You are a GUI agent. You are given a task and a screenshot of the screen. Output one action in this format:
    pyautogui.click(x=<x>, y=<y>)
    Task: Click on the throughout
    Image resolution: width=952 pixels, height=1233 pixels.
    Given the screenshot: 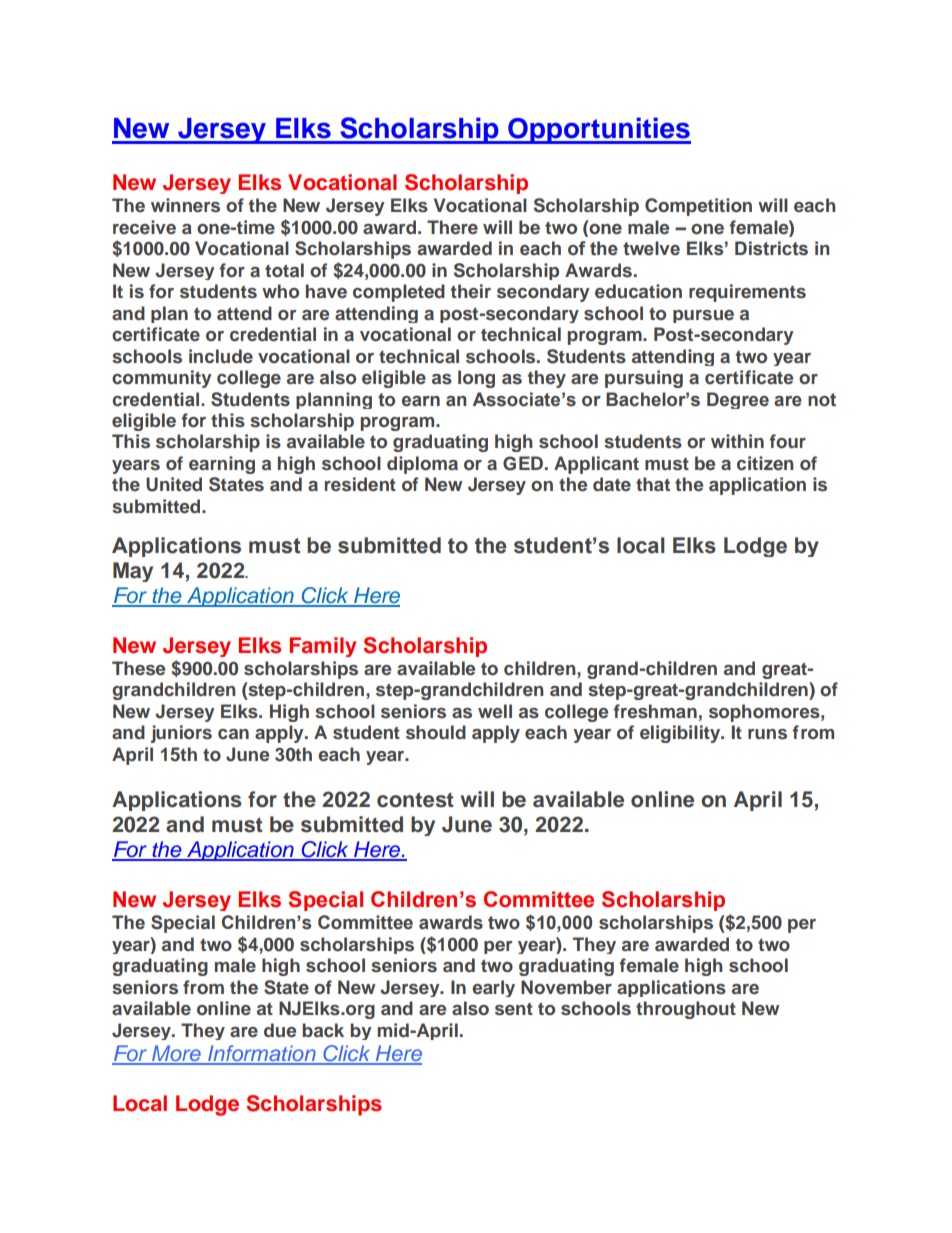 What is the action you would take?
    pyautogui.click(x=686, y=1010)
